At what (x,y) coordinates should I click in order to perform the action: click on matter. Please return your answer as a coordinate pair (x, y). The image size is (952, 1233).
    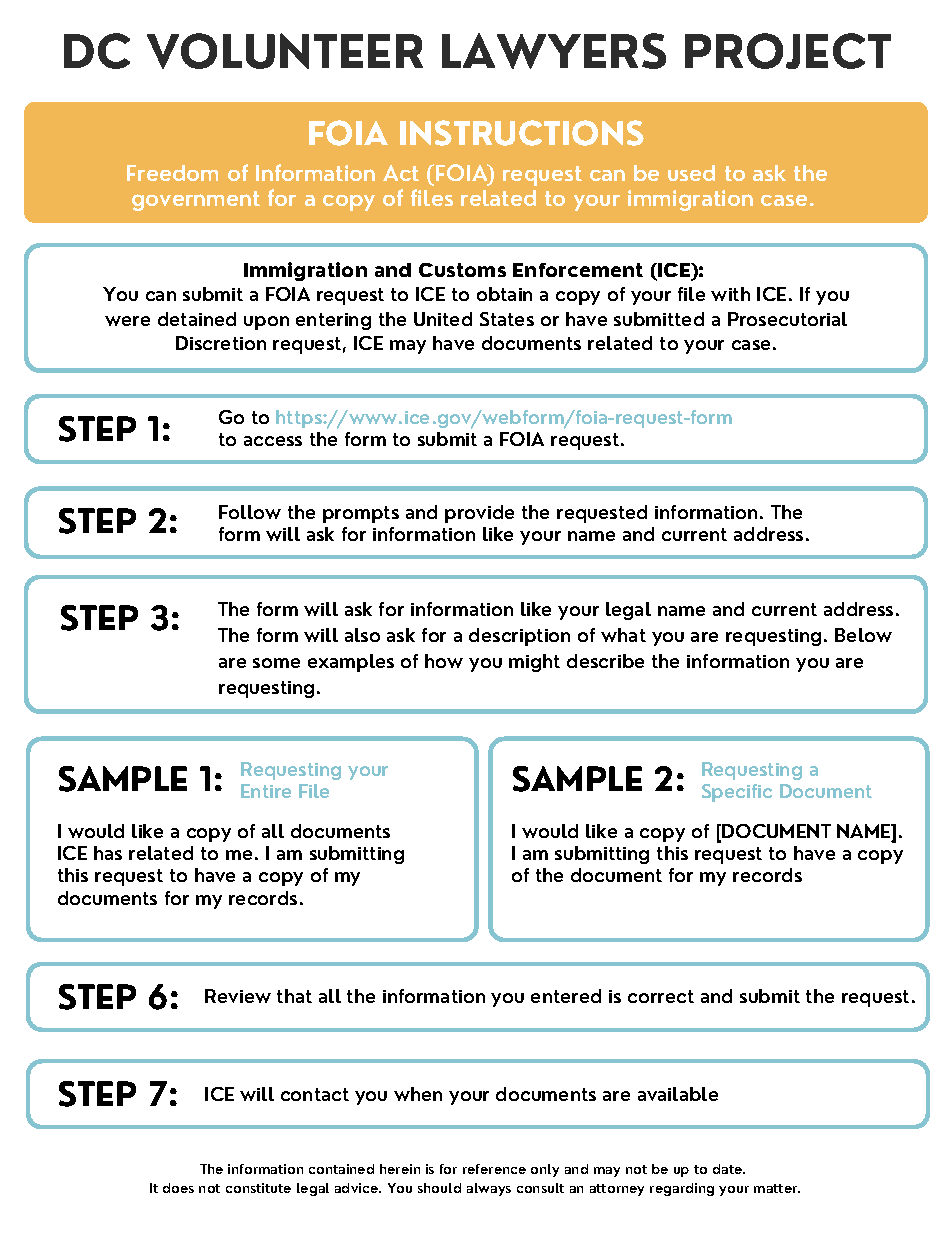
    Looking at the image, I should click on (776, 1188).
